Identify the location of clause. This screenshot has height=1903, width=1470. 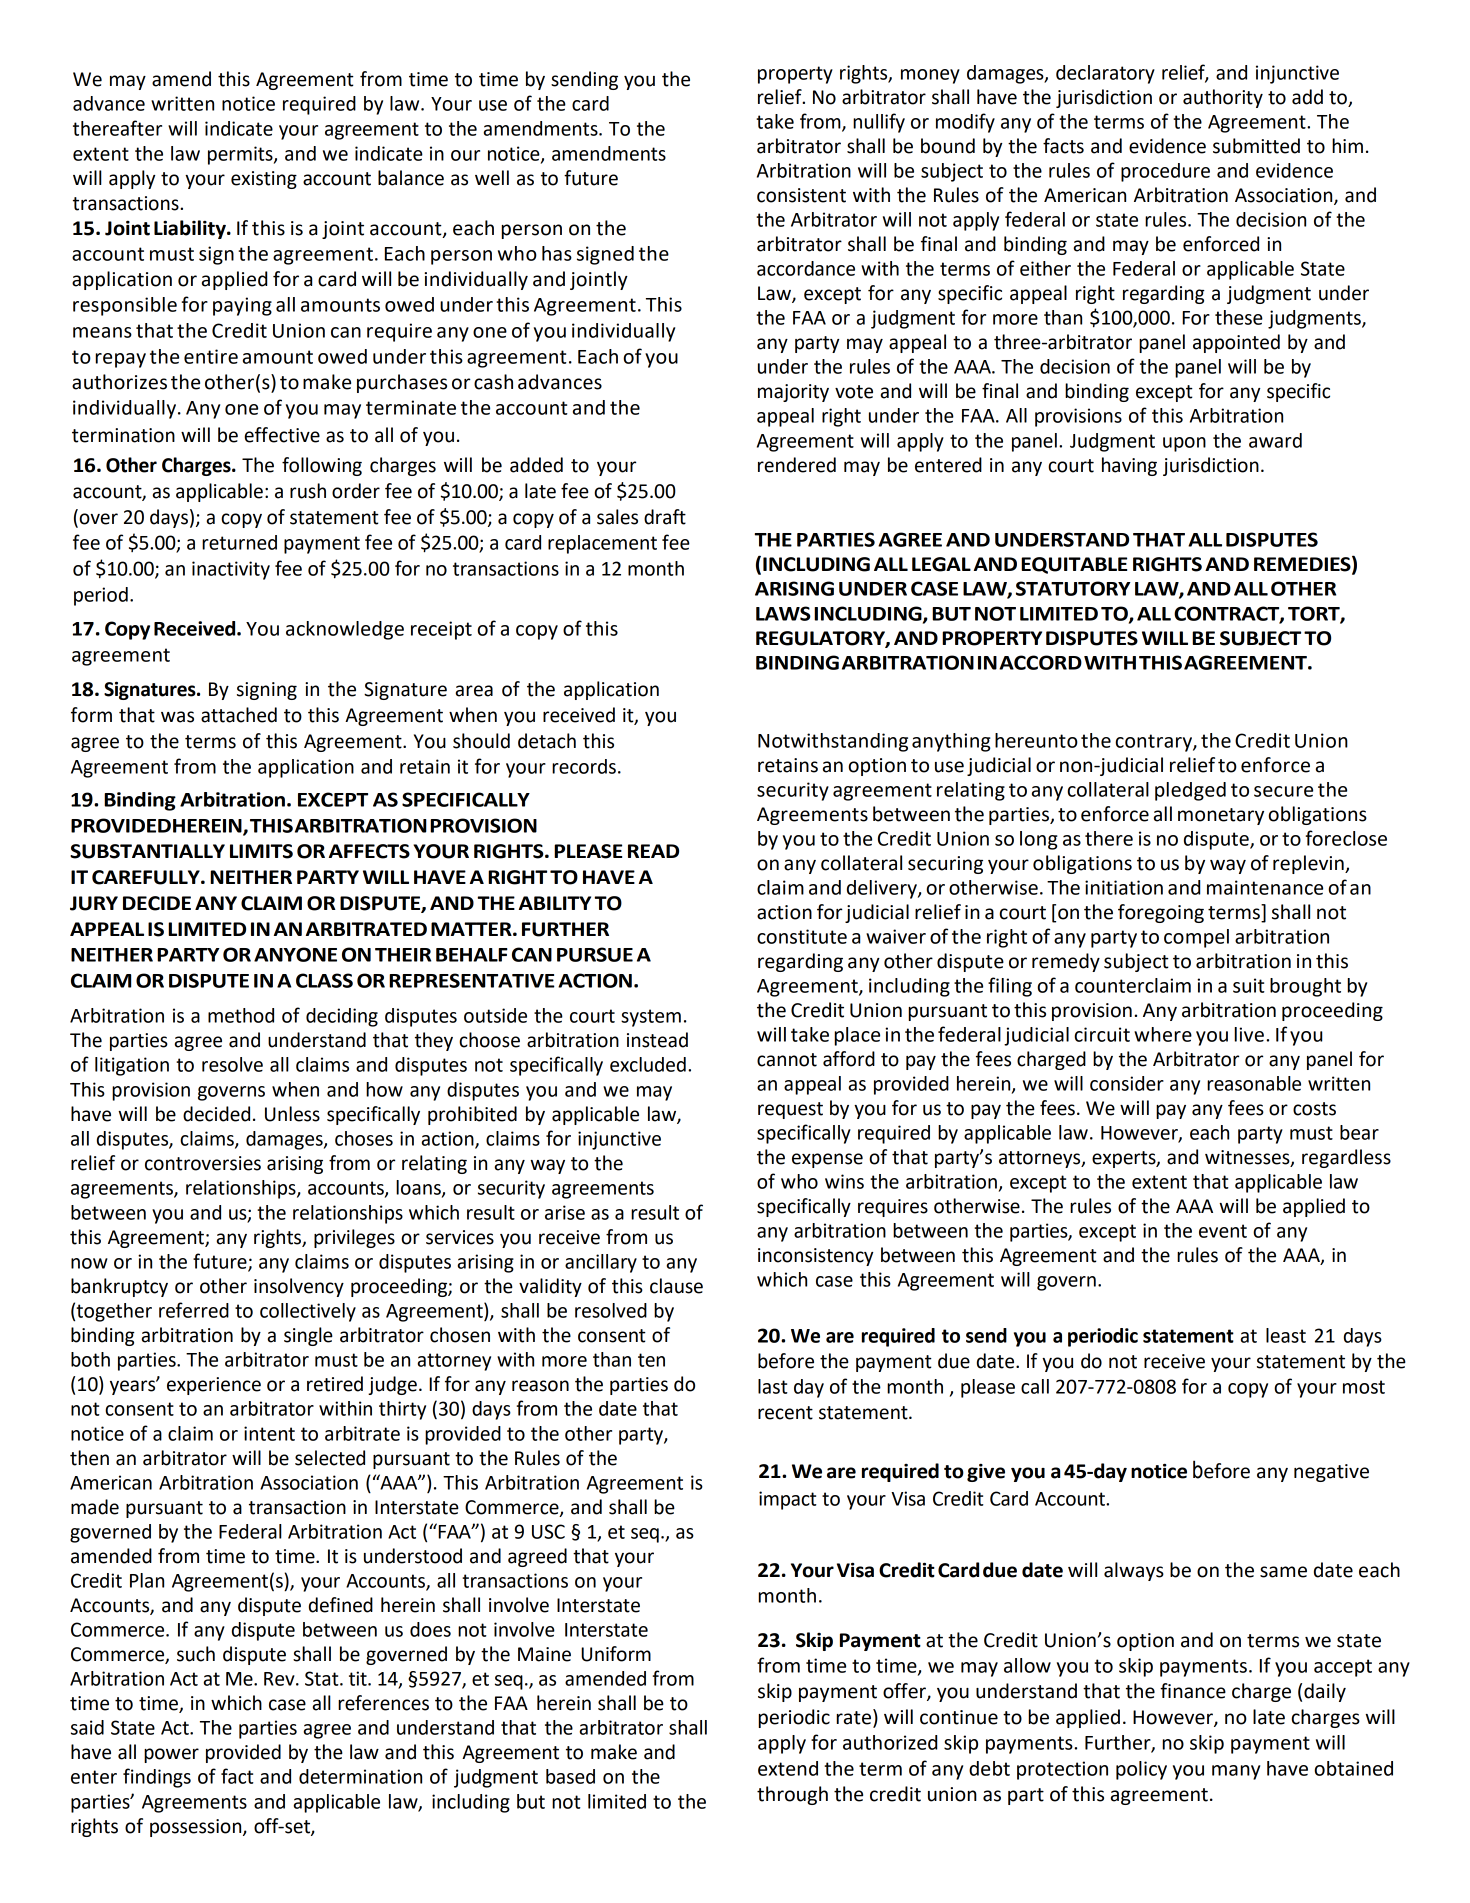
(676, 1286).
